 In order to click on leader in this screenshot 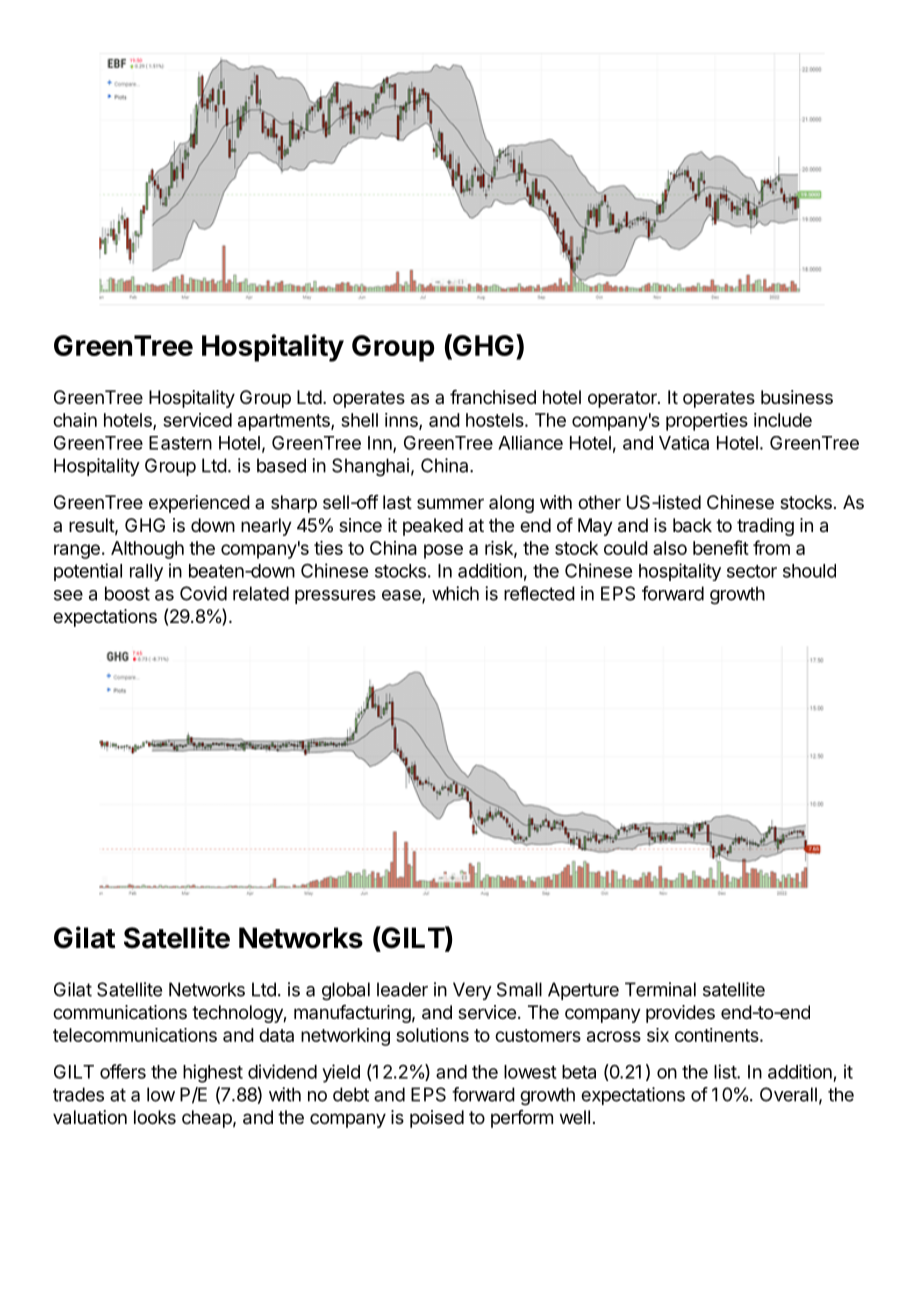, I will do `click(402, 989)`.
